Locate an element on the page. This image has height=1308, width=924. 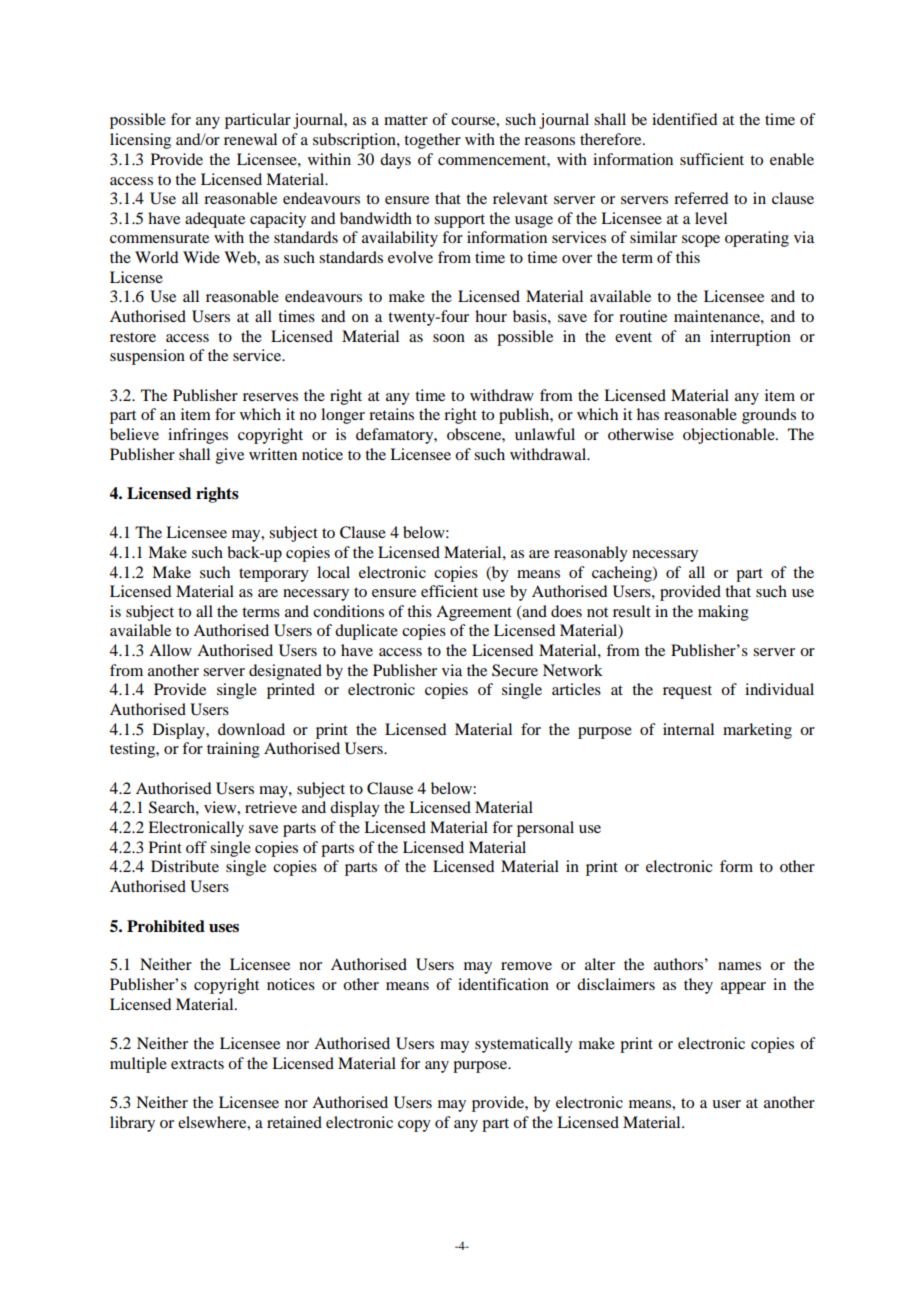
systematically is located at coordinates (524, 1045).
